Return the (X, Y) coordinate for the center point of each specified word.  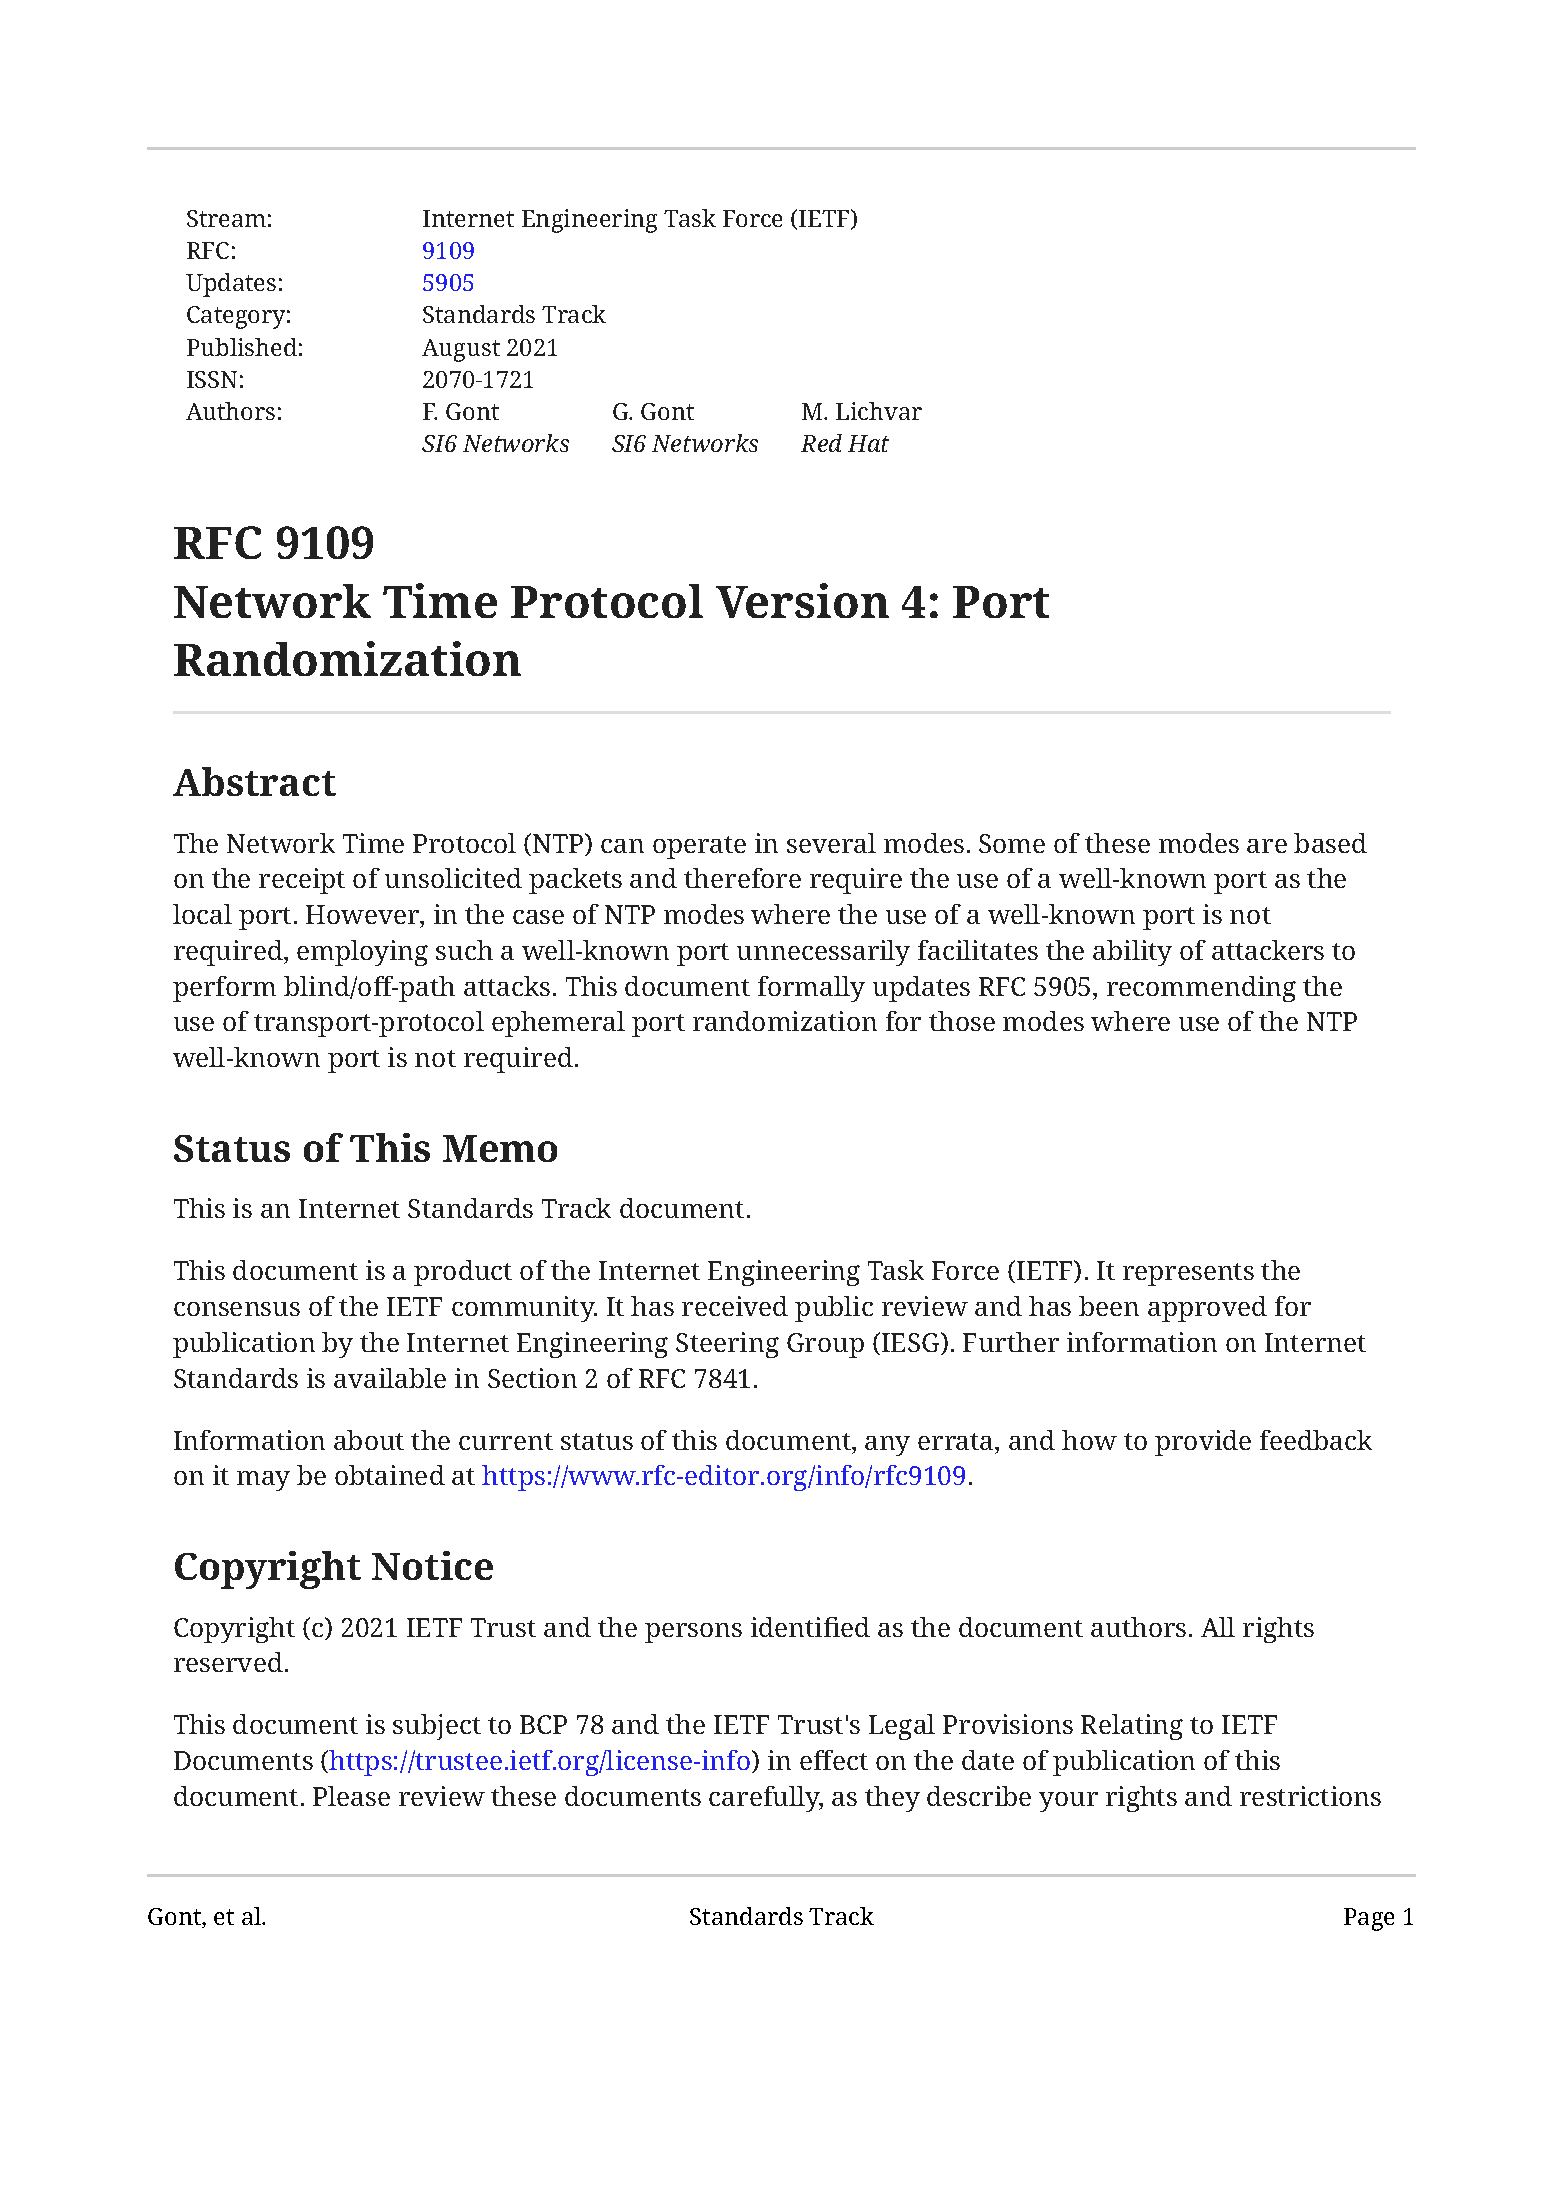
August (461, 350)
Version (802, 600)
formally (811, 989)
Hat (868, 443)
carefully (766, 1799)
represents (1188, 1274)
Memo (500, 1148)
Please (351, 1796)
